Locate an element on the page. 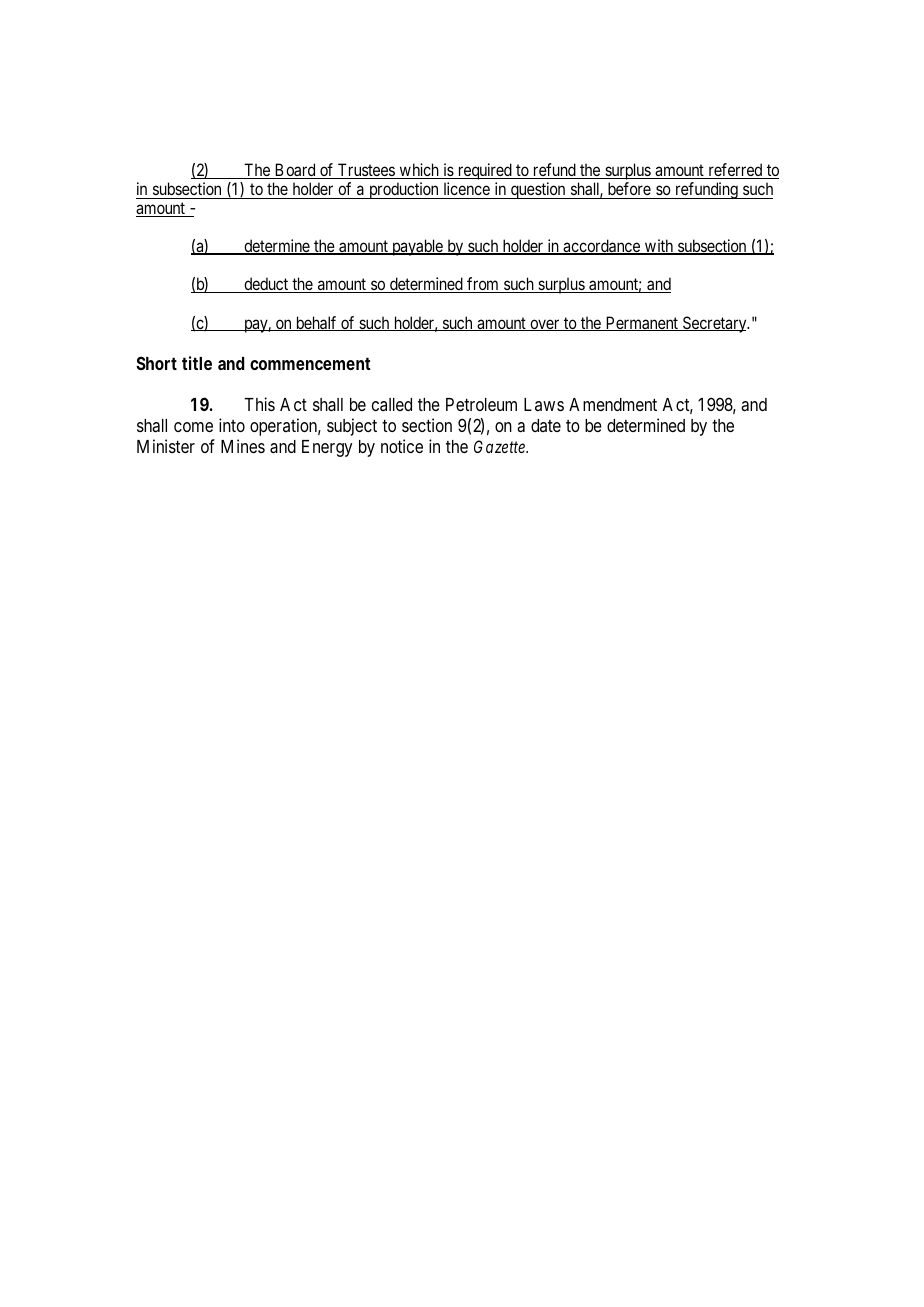 This image has width=924, height=1307. with is located at coordinates (659, 247).
